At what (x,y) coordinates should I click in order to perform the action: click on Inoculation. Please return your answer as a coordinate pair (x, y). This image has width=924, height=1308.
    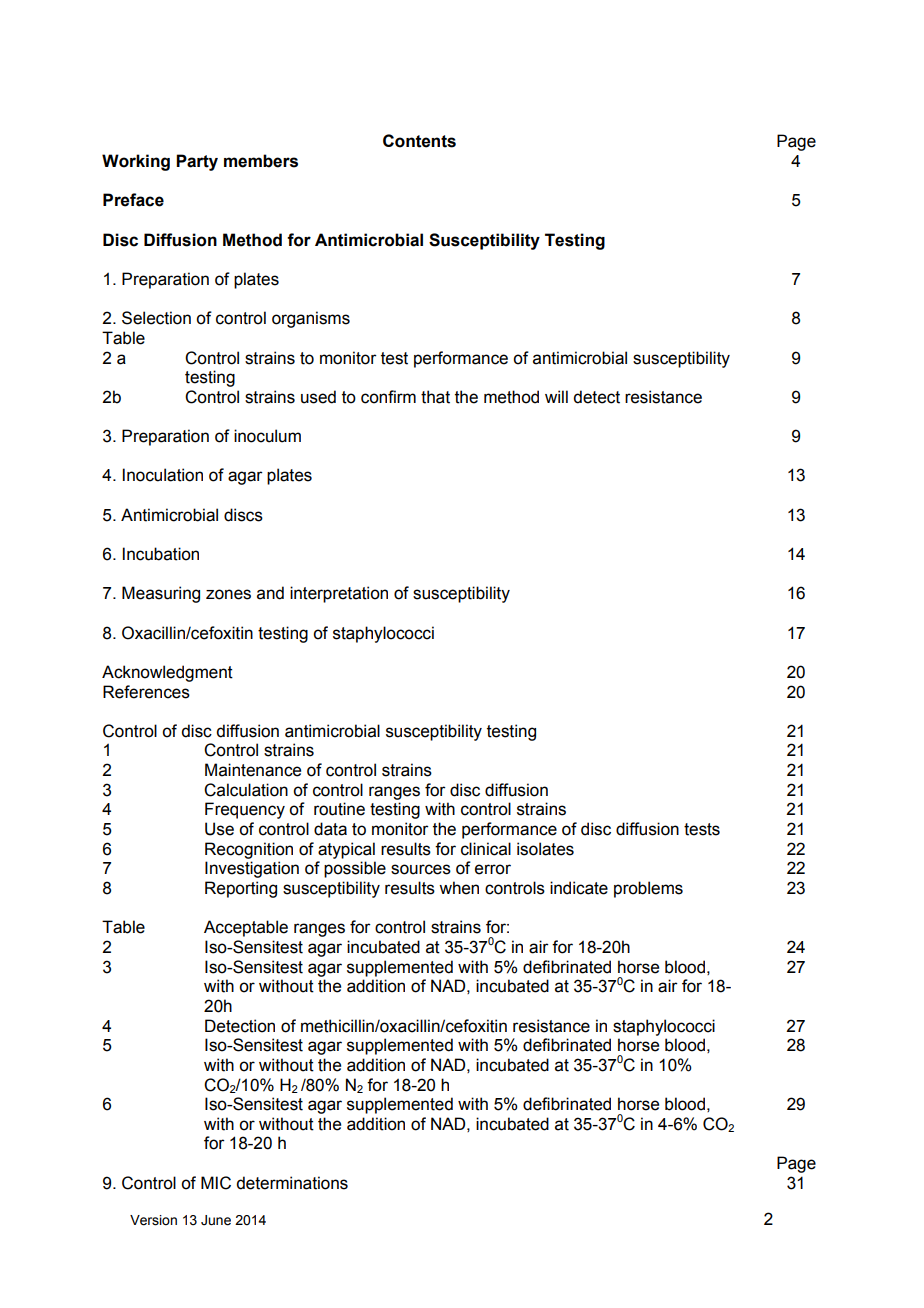
    Looking at the image, I should click on (163, 475).
